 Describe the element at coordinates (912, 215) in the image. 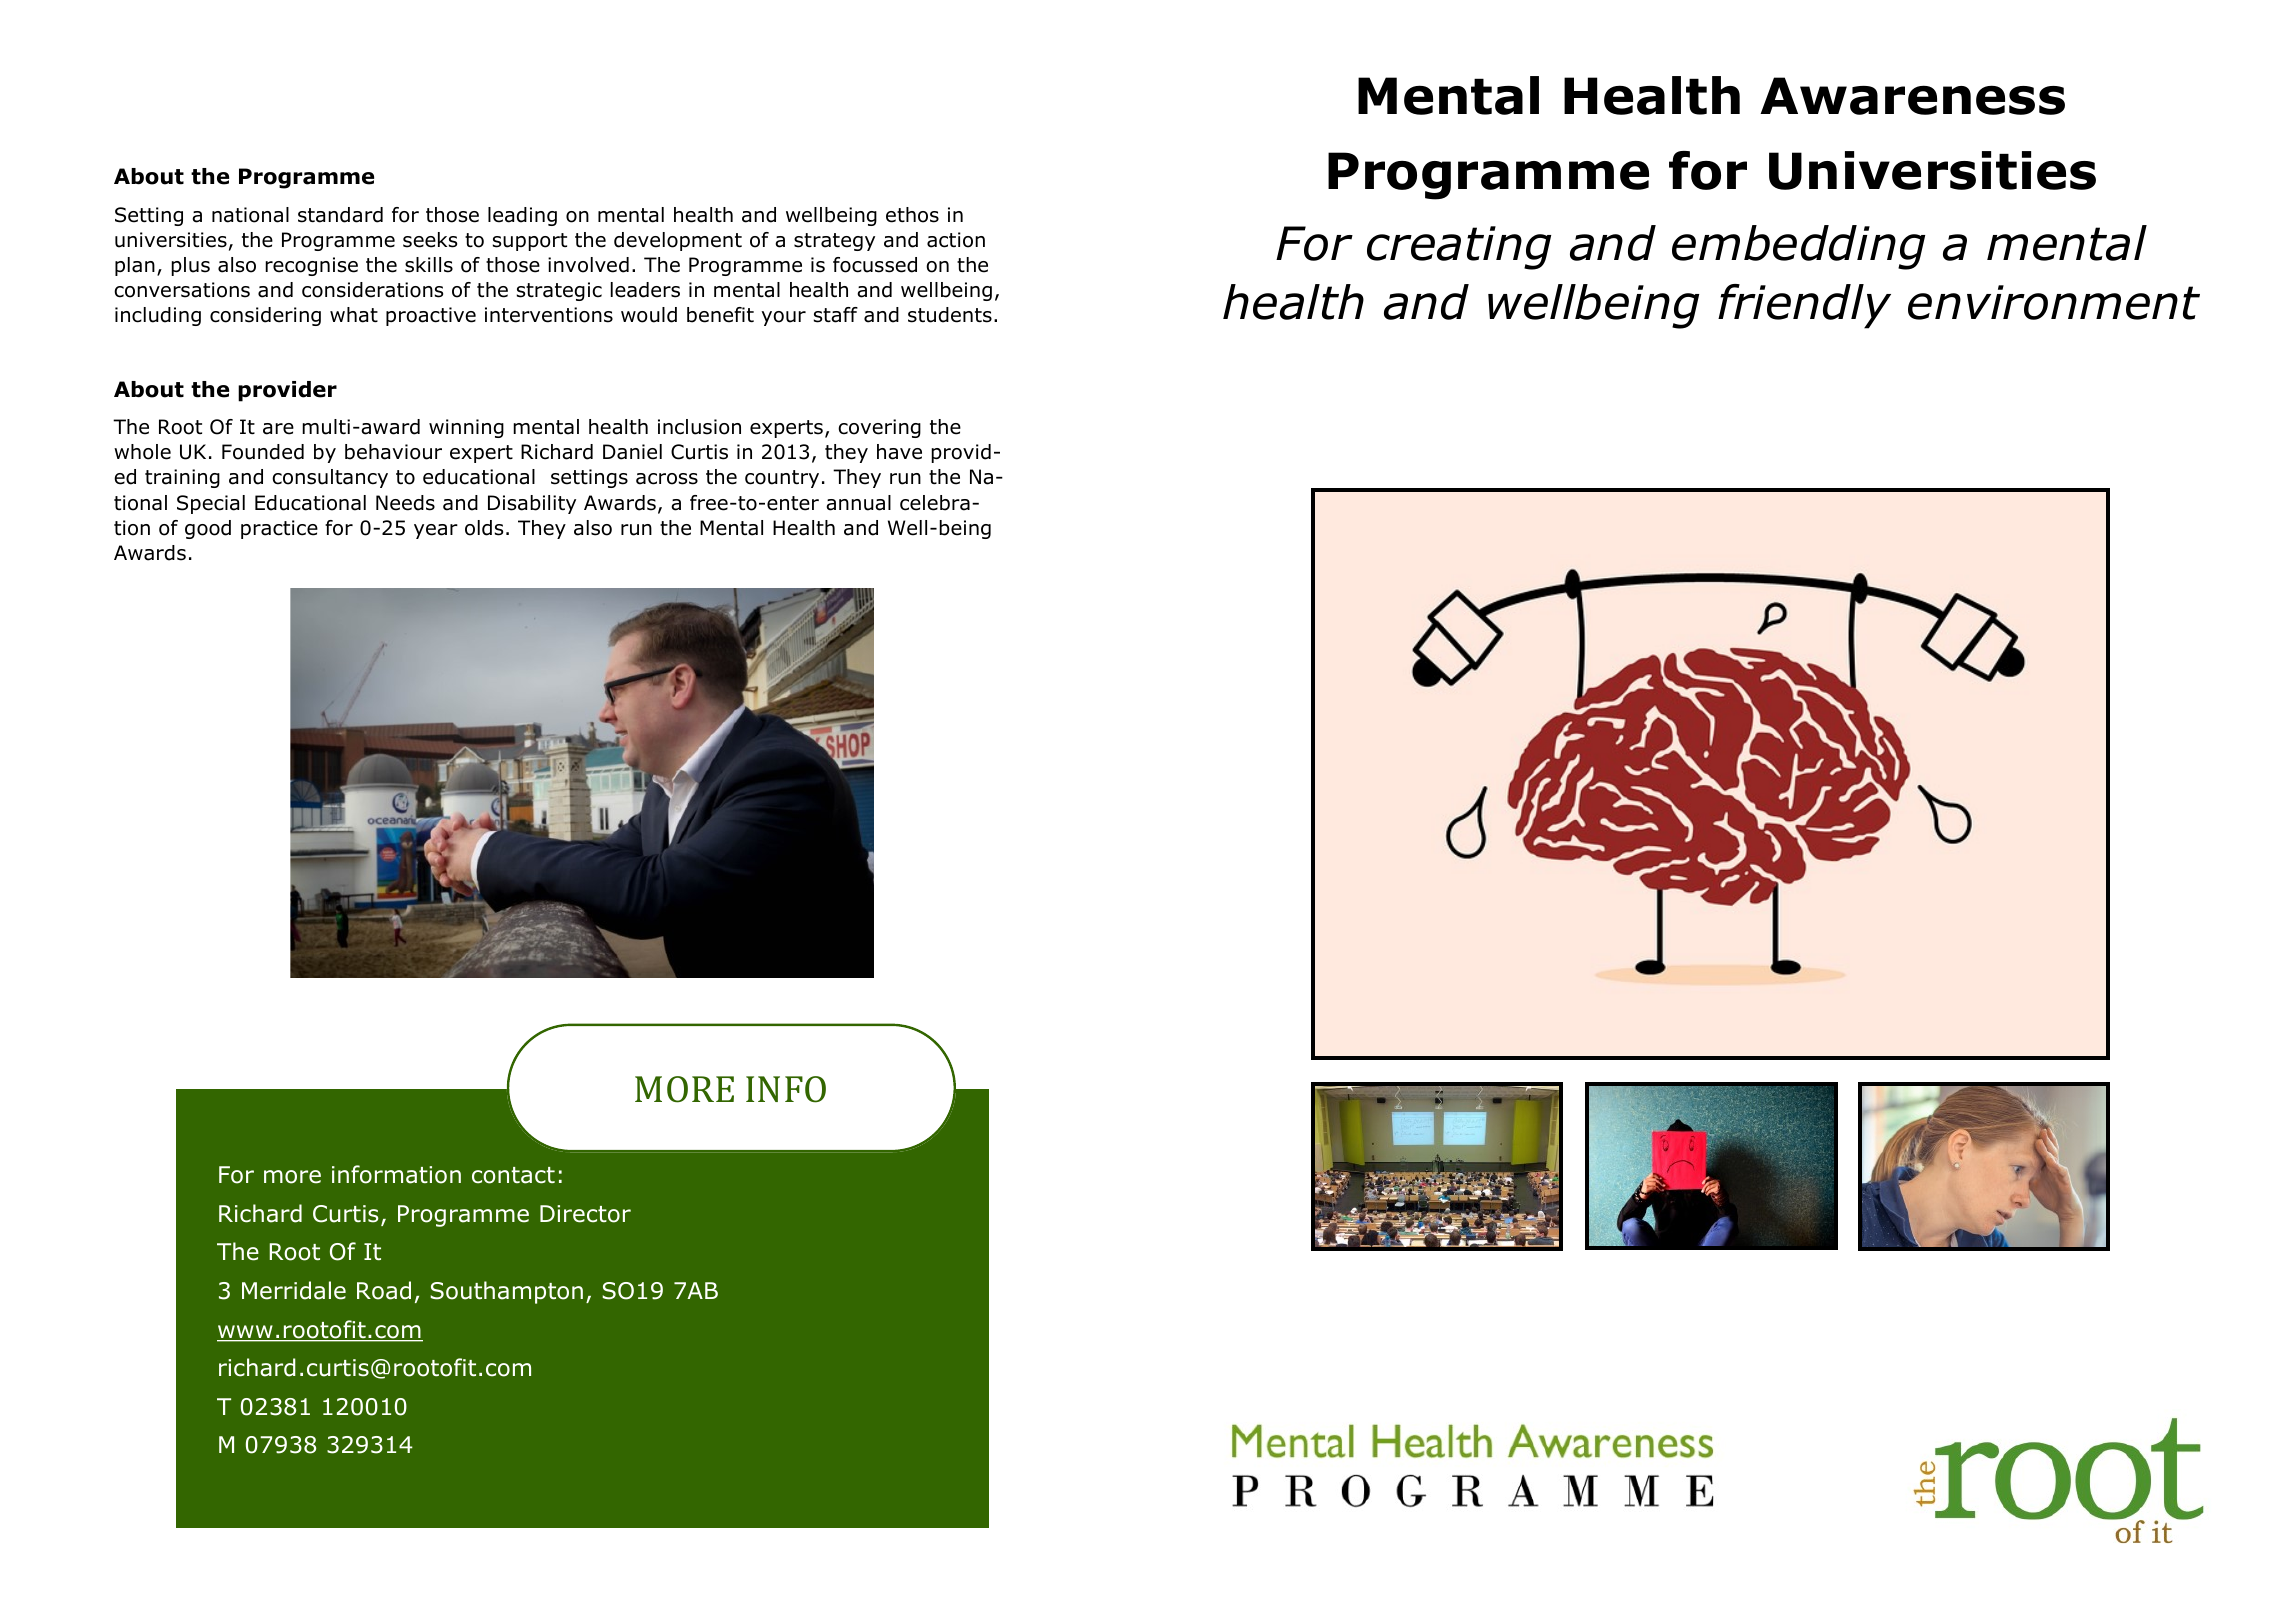

I see `ethos` at that location.
